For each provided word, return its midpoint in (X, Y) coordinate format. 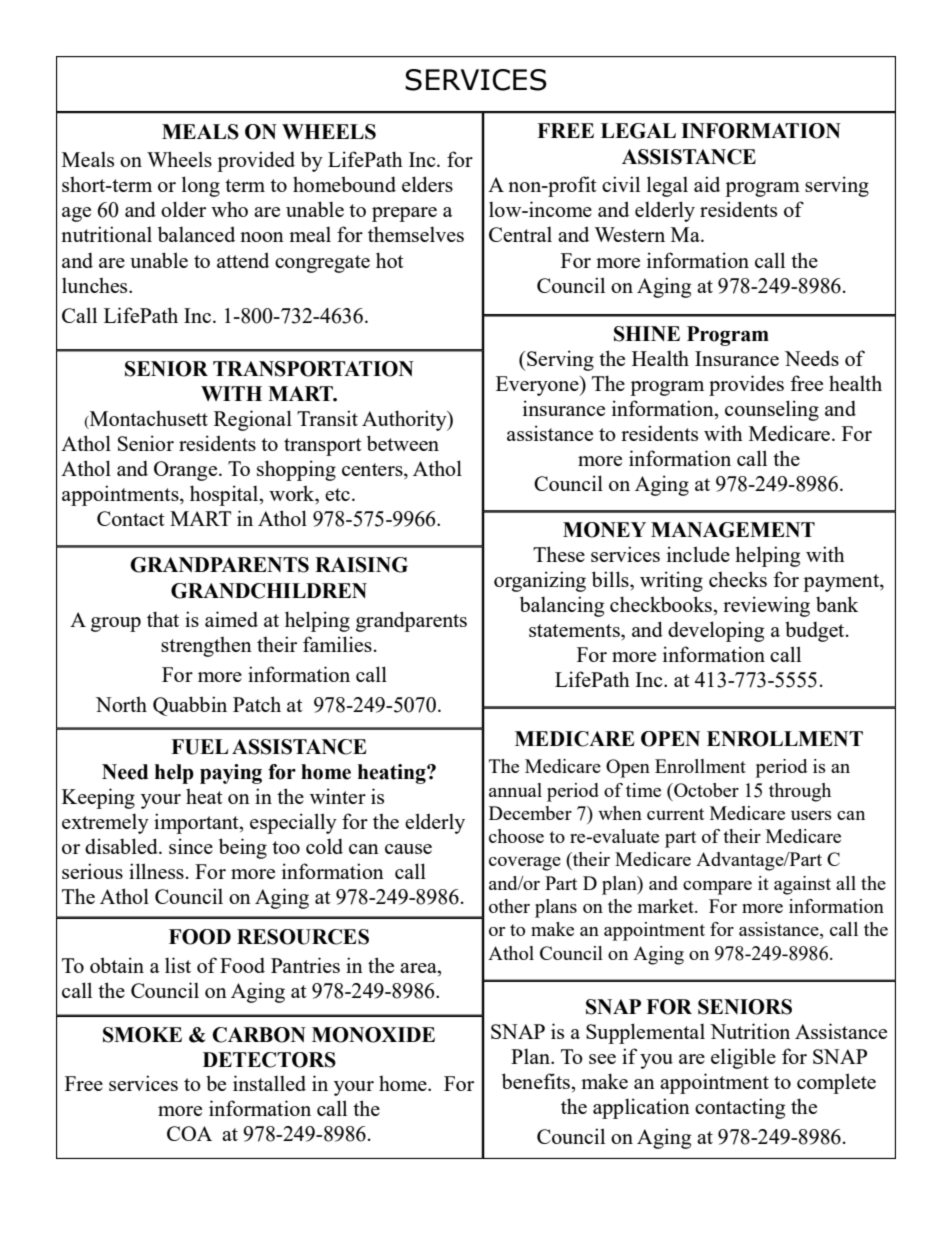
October (705, 790)
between (403, 443)
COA (189, 1133)
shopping (296, 470)
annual (515, 790)
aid (707, 184)
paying (231, 774)
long (201, 186)
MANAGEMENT (733, 530)
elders (427, 184)
